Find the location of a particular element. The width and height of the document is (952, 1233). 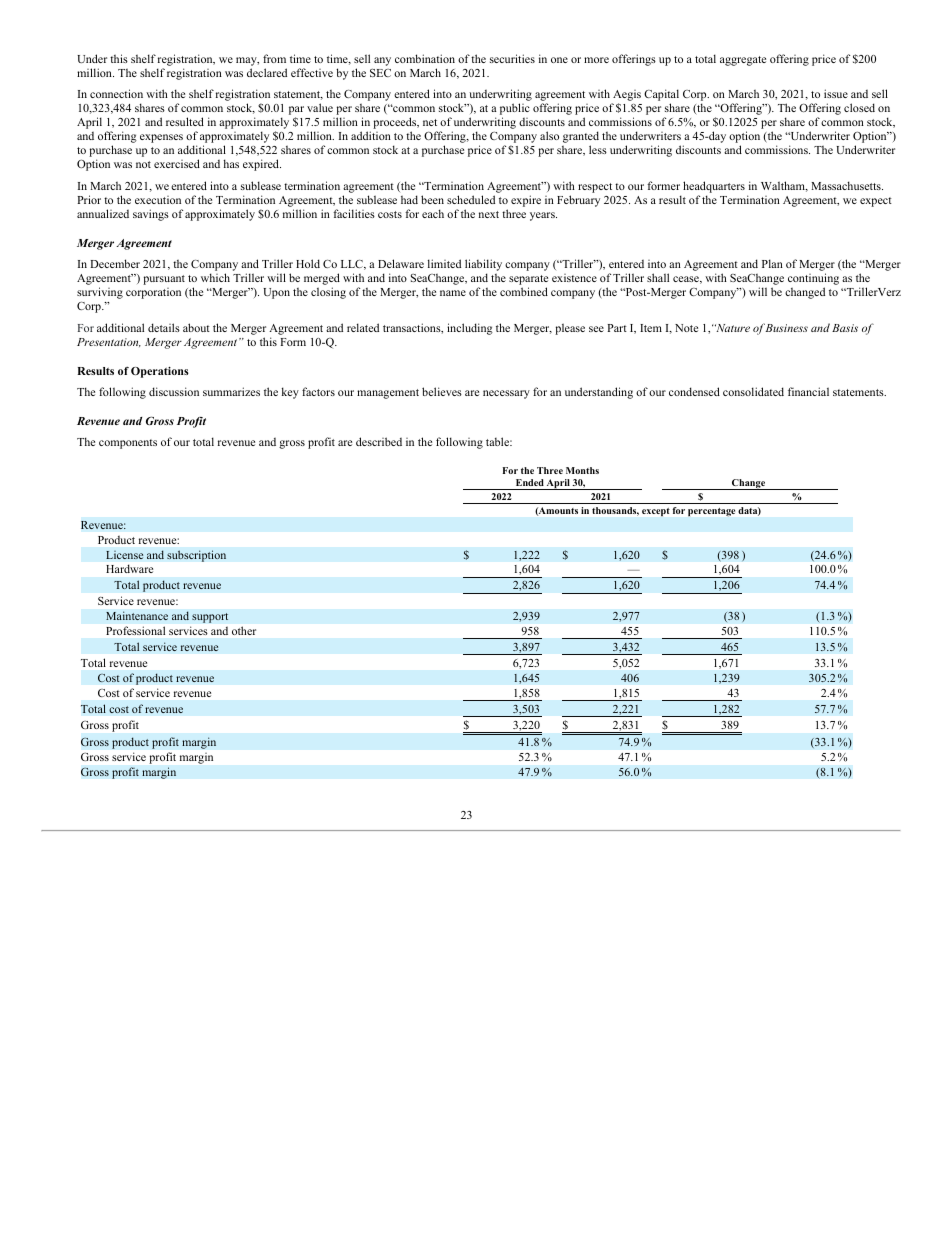

liability is located at coordinates (483, 266).
